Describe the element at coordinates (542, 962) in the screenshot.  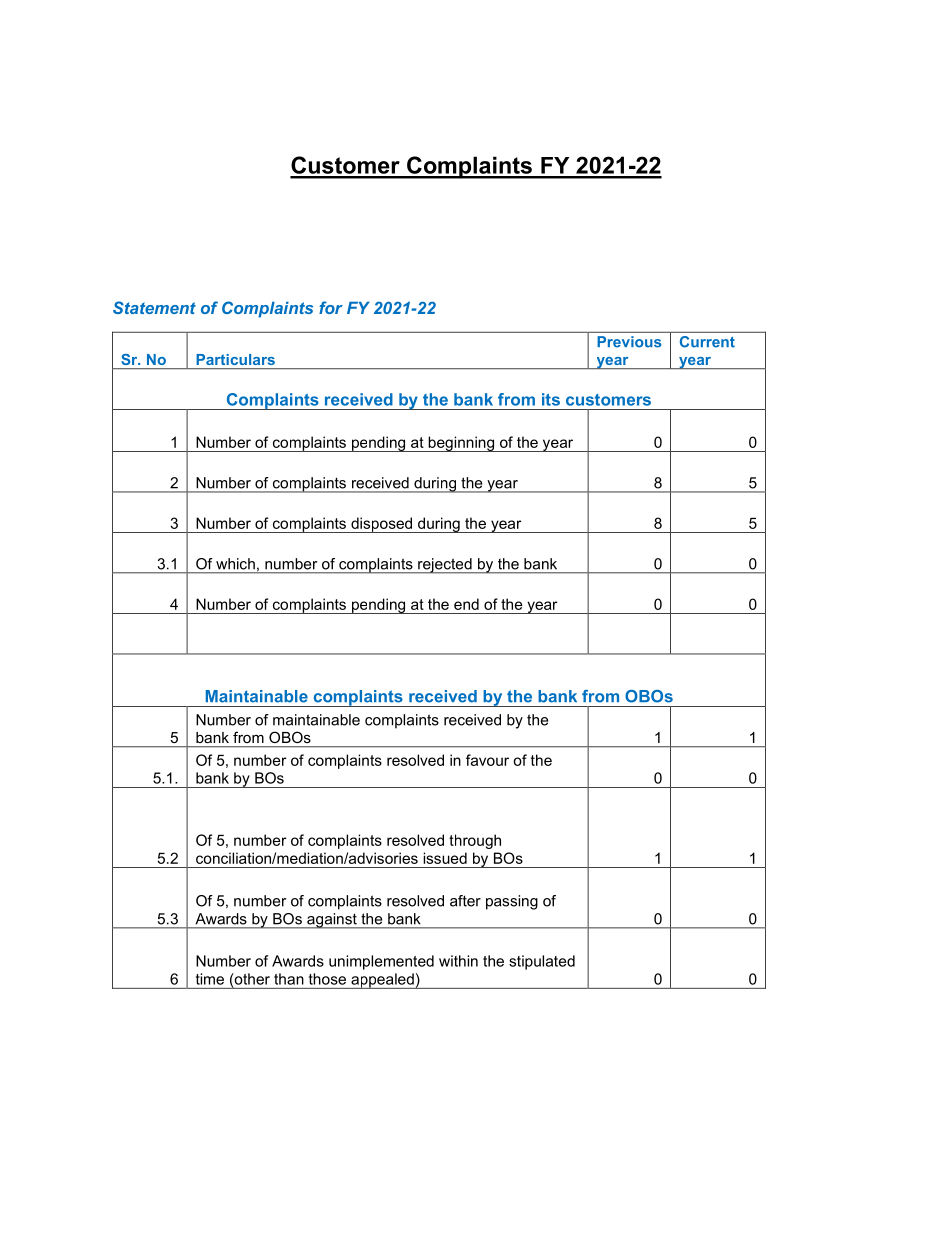
I see `stipulated` at that location.
